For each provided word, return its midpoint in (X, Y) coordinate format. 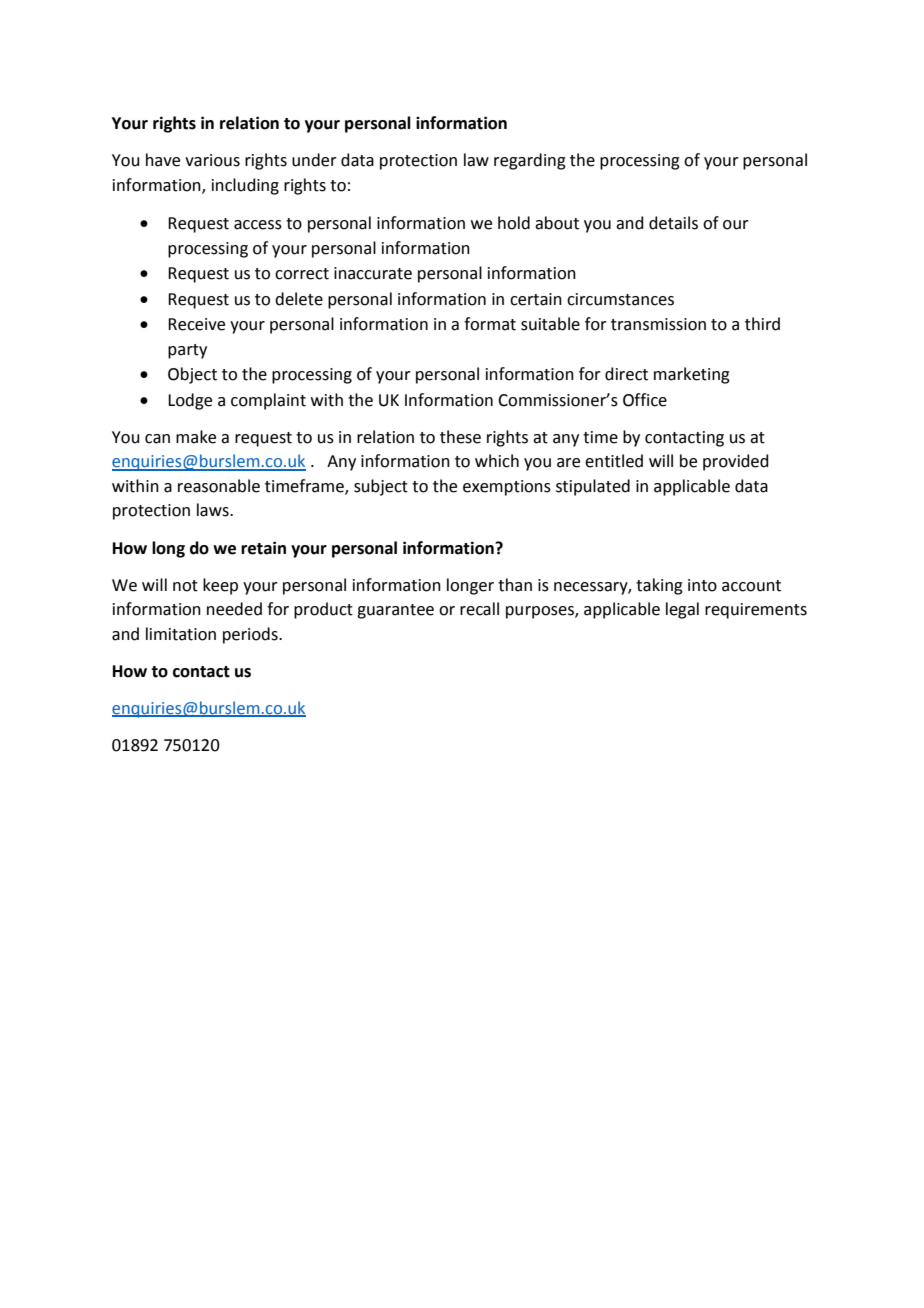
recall (479, 609)
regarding (530, 161)
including (245, 186)
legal (682, 610)
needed (234, 609)
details (673, 223)
